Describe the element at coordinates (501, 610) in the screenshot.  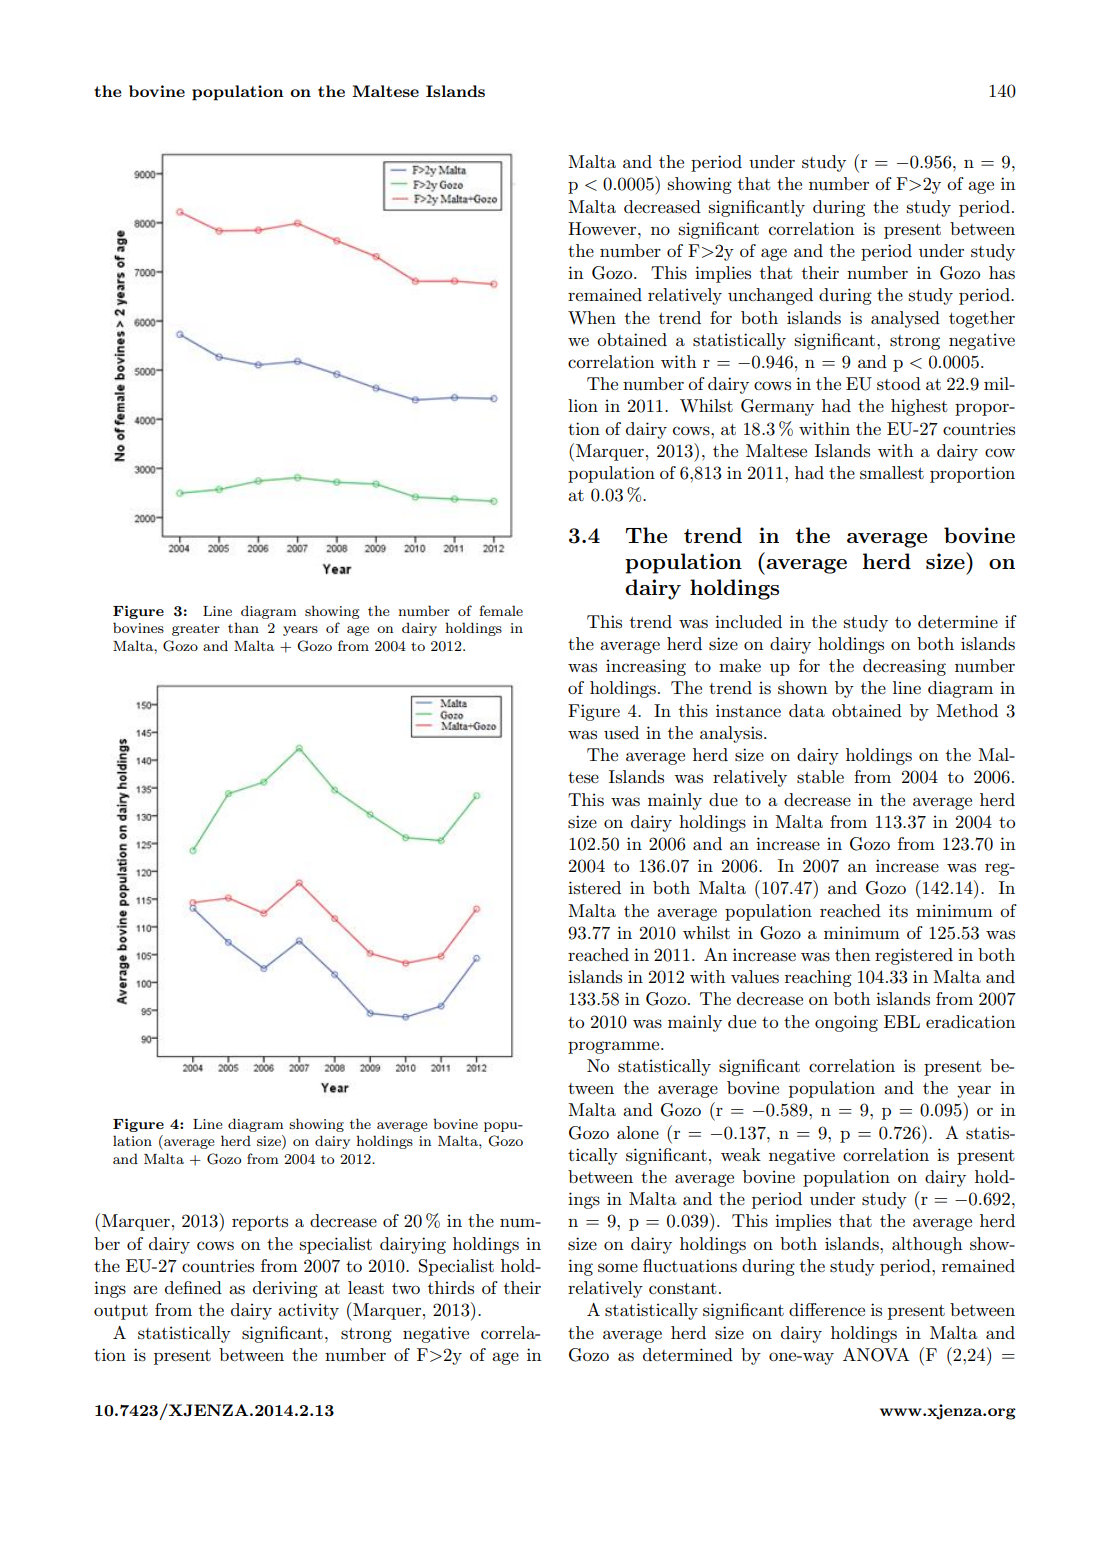
I see `female` at that location.
